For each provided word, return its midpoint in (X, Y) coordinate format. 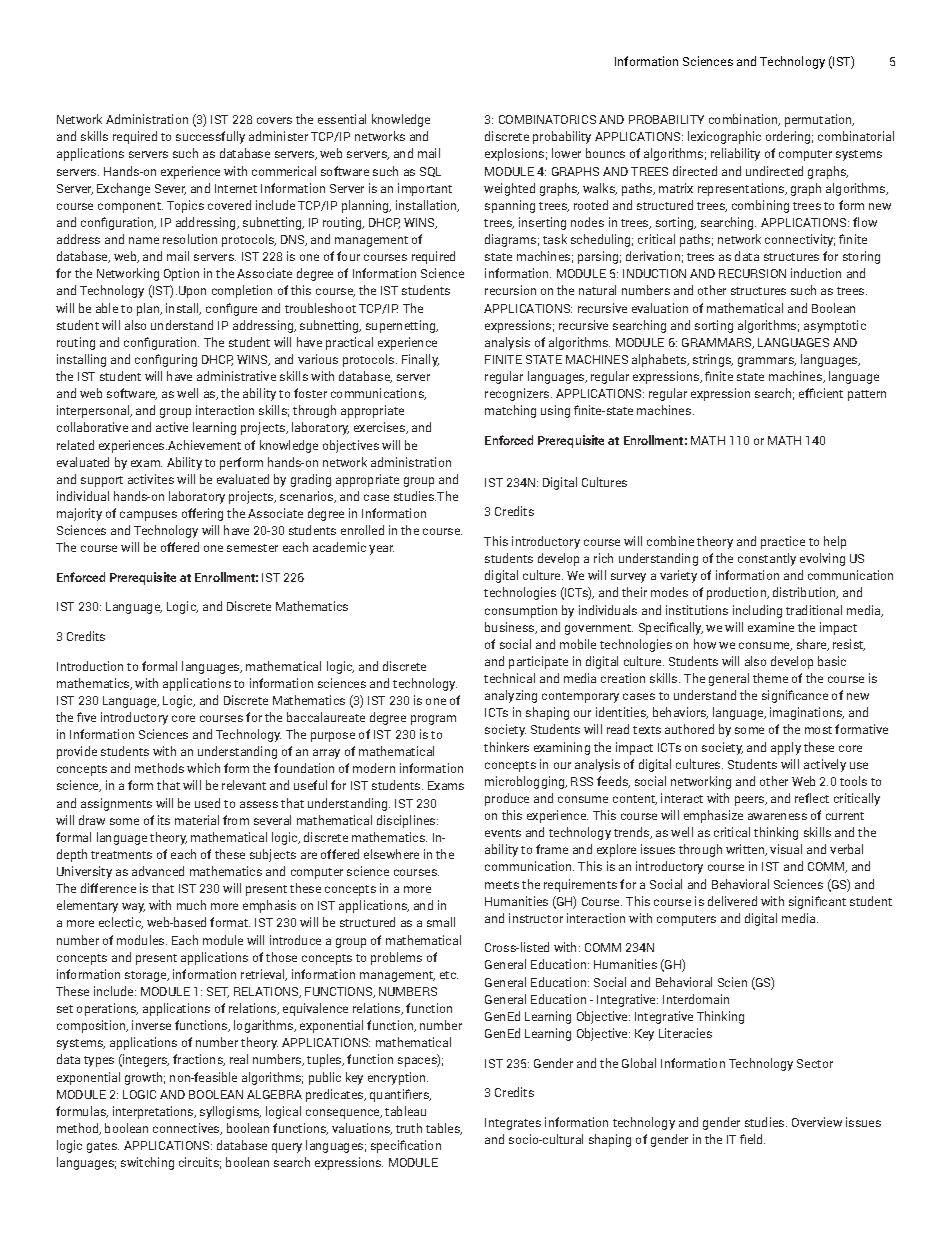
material (197, 820)
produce (507, 799)
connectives (187, 1129)
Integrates (513, 1124)
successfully (210, 137)
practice (783, 542)
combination (744, 120)
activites (151, 479)
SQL (430, 172)
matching (510, 411)
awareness (777, 816)
